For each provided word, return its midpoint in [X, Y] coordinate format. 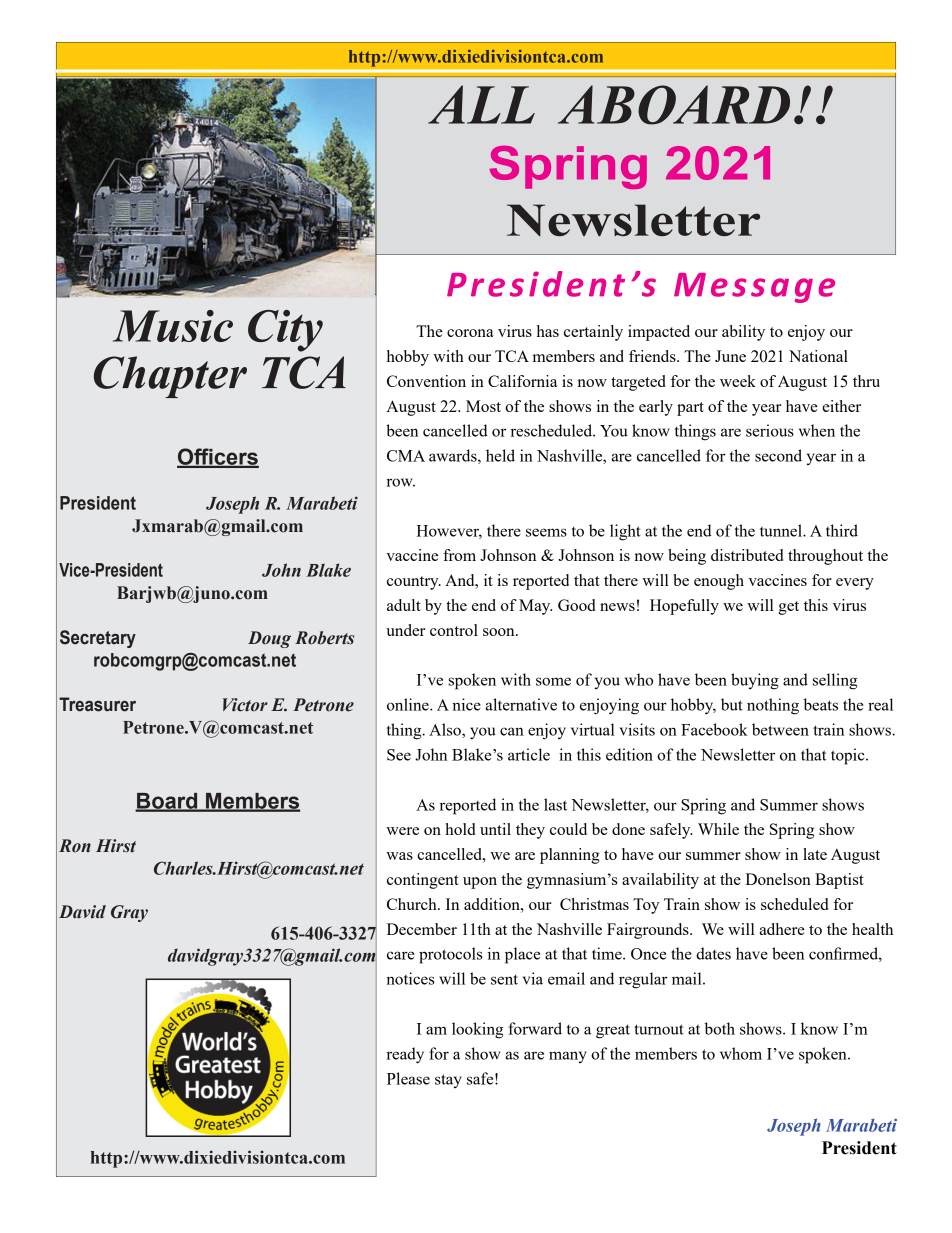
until [495, 829]
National [818, 356]
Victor [245, 705]
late [815, 854]
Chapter [170, 377]
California [522, 381]
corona [470, 333]
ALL [481, 104]
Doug [269, 639]
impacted [659, 333]
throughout [825, 557]
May [535, 607]
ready [405, 1055]
